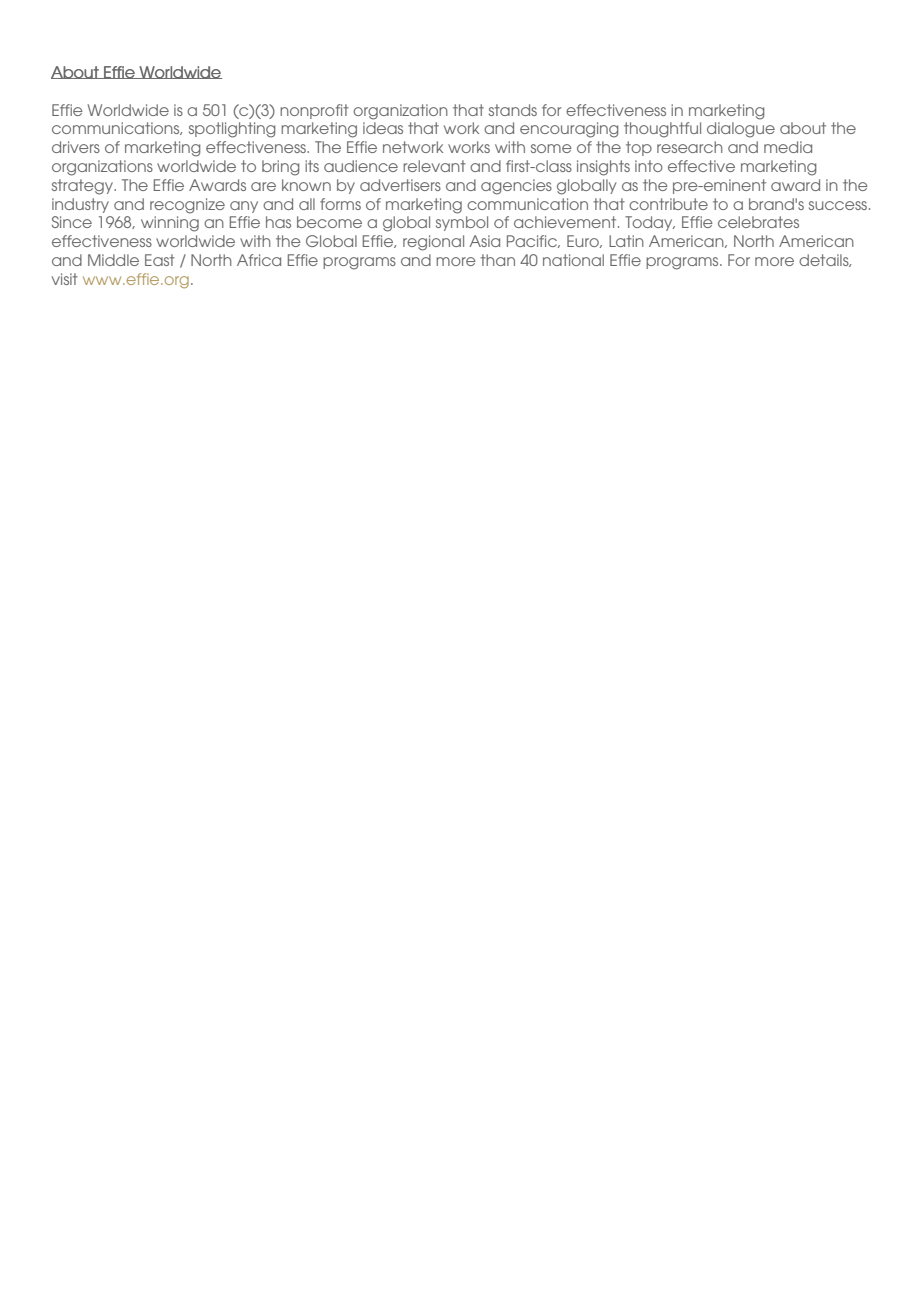  What do you see at coordinates (65, 279) in the screenshot?
I see `visit` at bounding box center [65, 279].
